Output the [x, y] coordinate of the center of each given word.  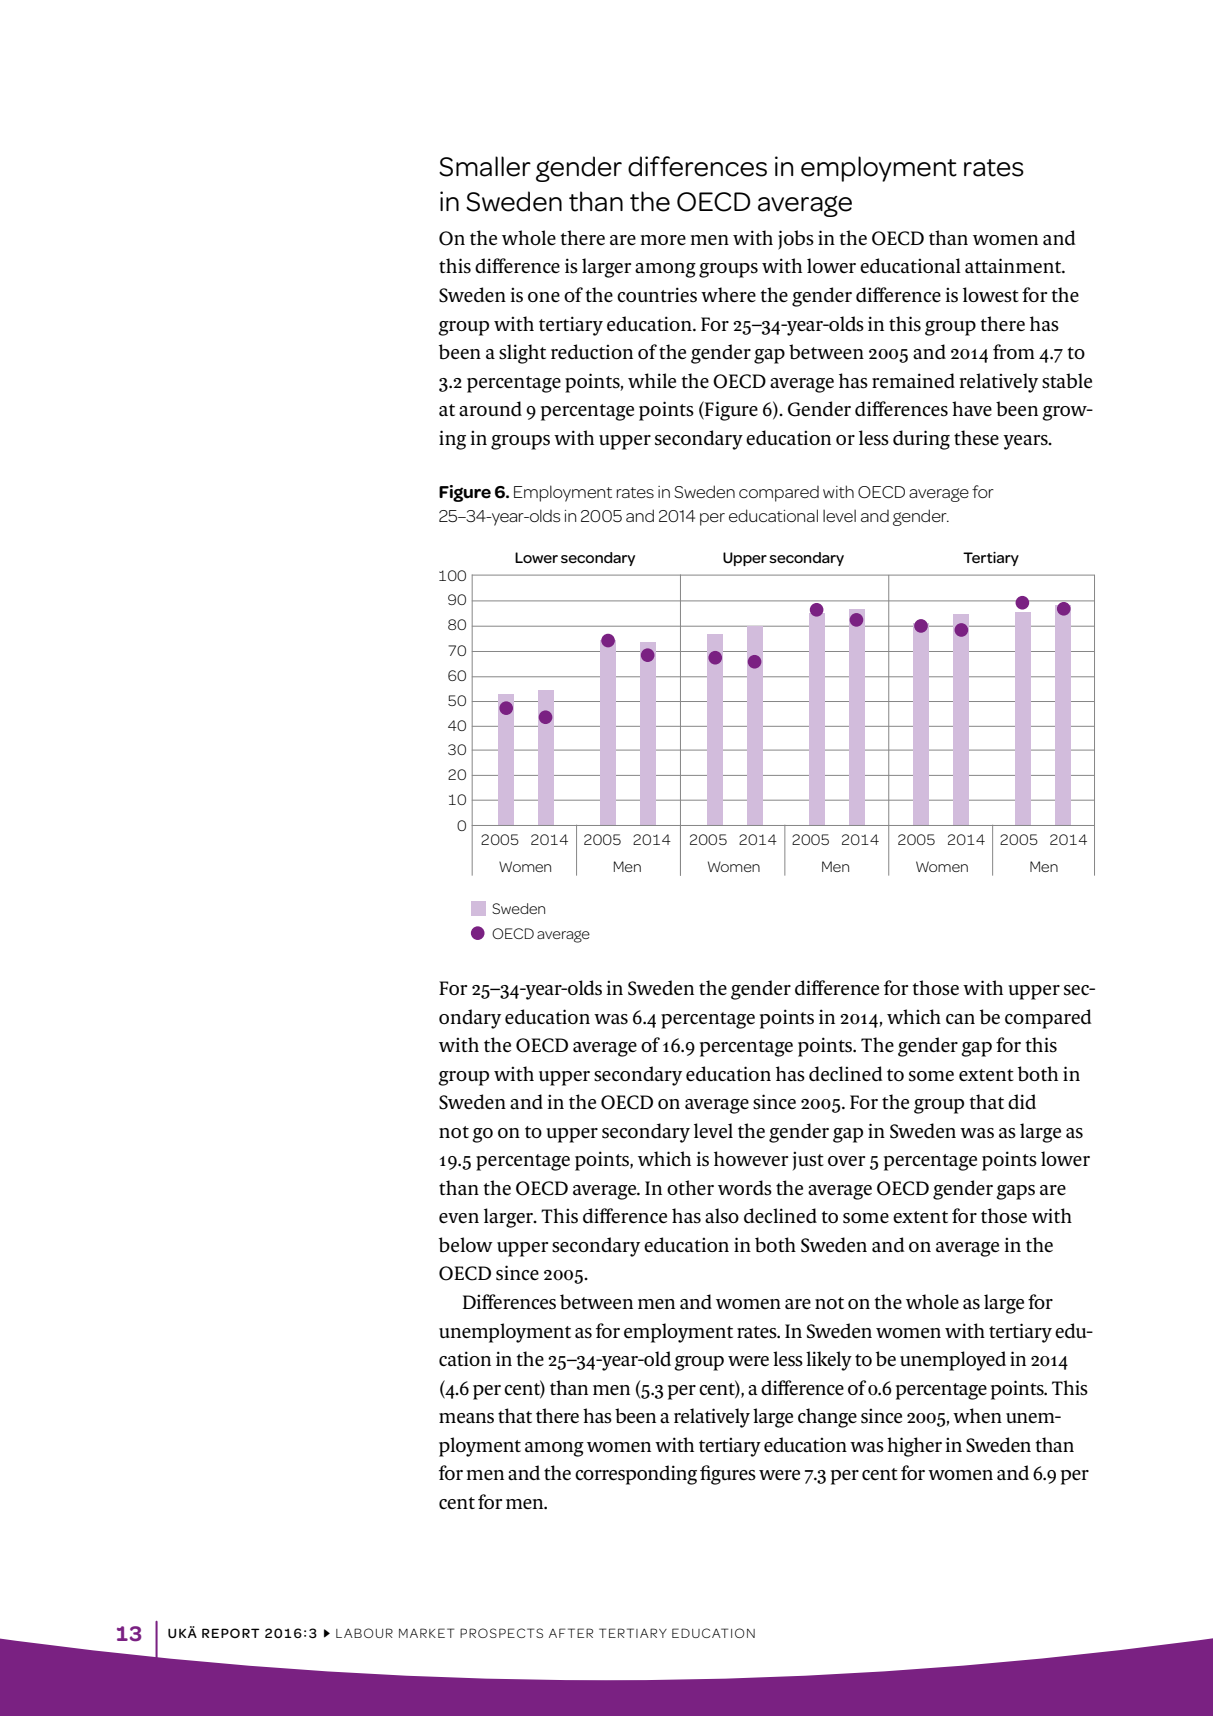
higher [914, 1447]
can [960, 1019]
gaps [1015, 1192]
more [663, 240]
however [751, 1158]
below [466, 1245]
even [459, 1218]
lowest [991, 295]
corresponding [636, 1475]
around [490, 409]
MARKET [426, 1633]
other [690, 1188]
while [652, 381]
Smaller [485, 166]
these [976, 438]
